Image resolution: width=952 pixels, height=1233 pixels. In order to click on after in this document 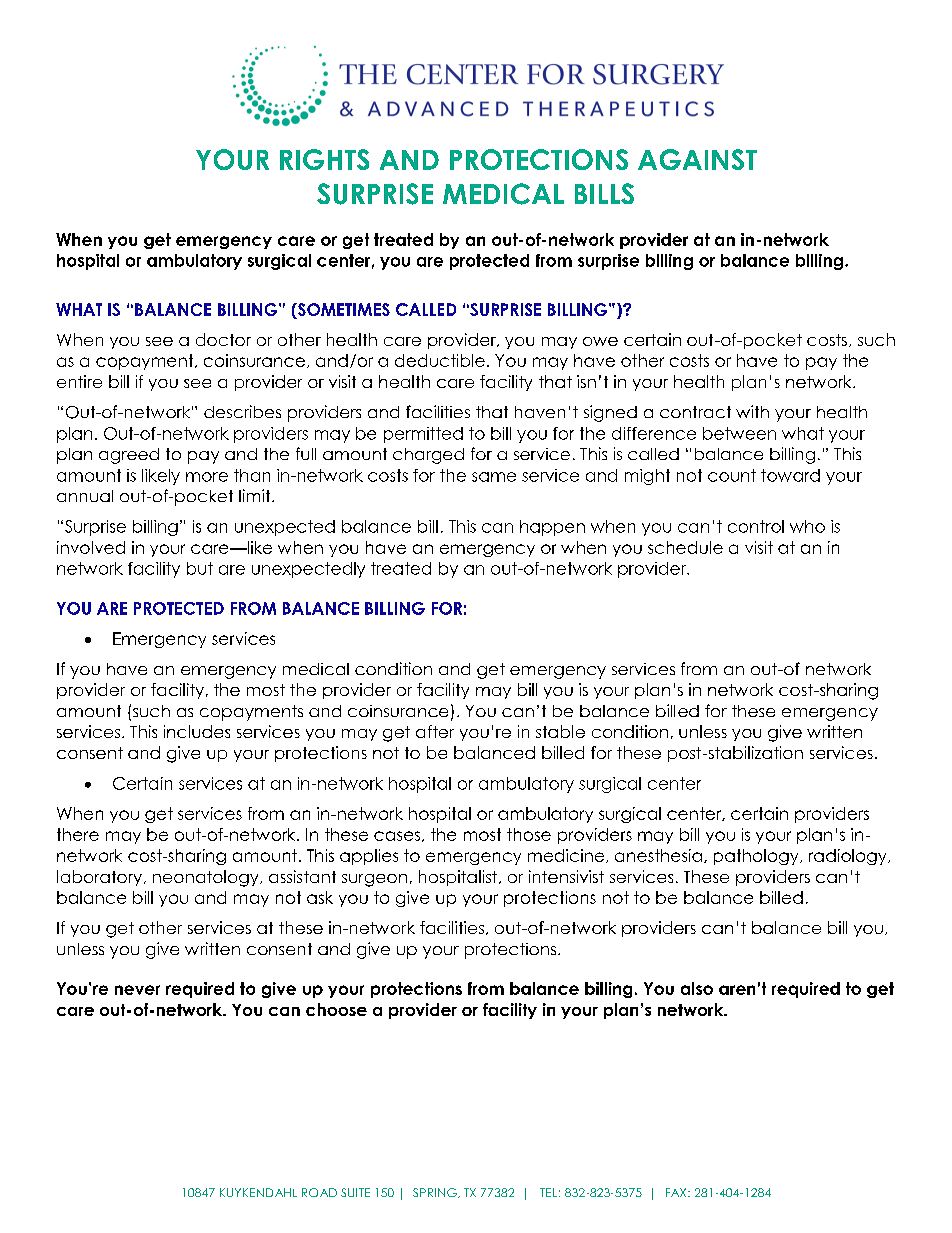, I will do `click(435, 731)`.
